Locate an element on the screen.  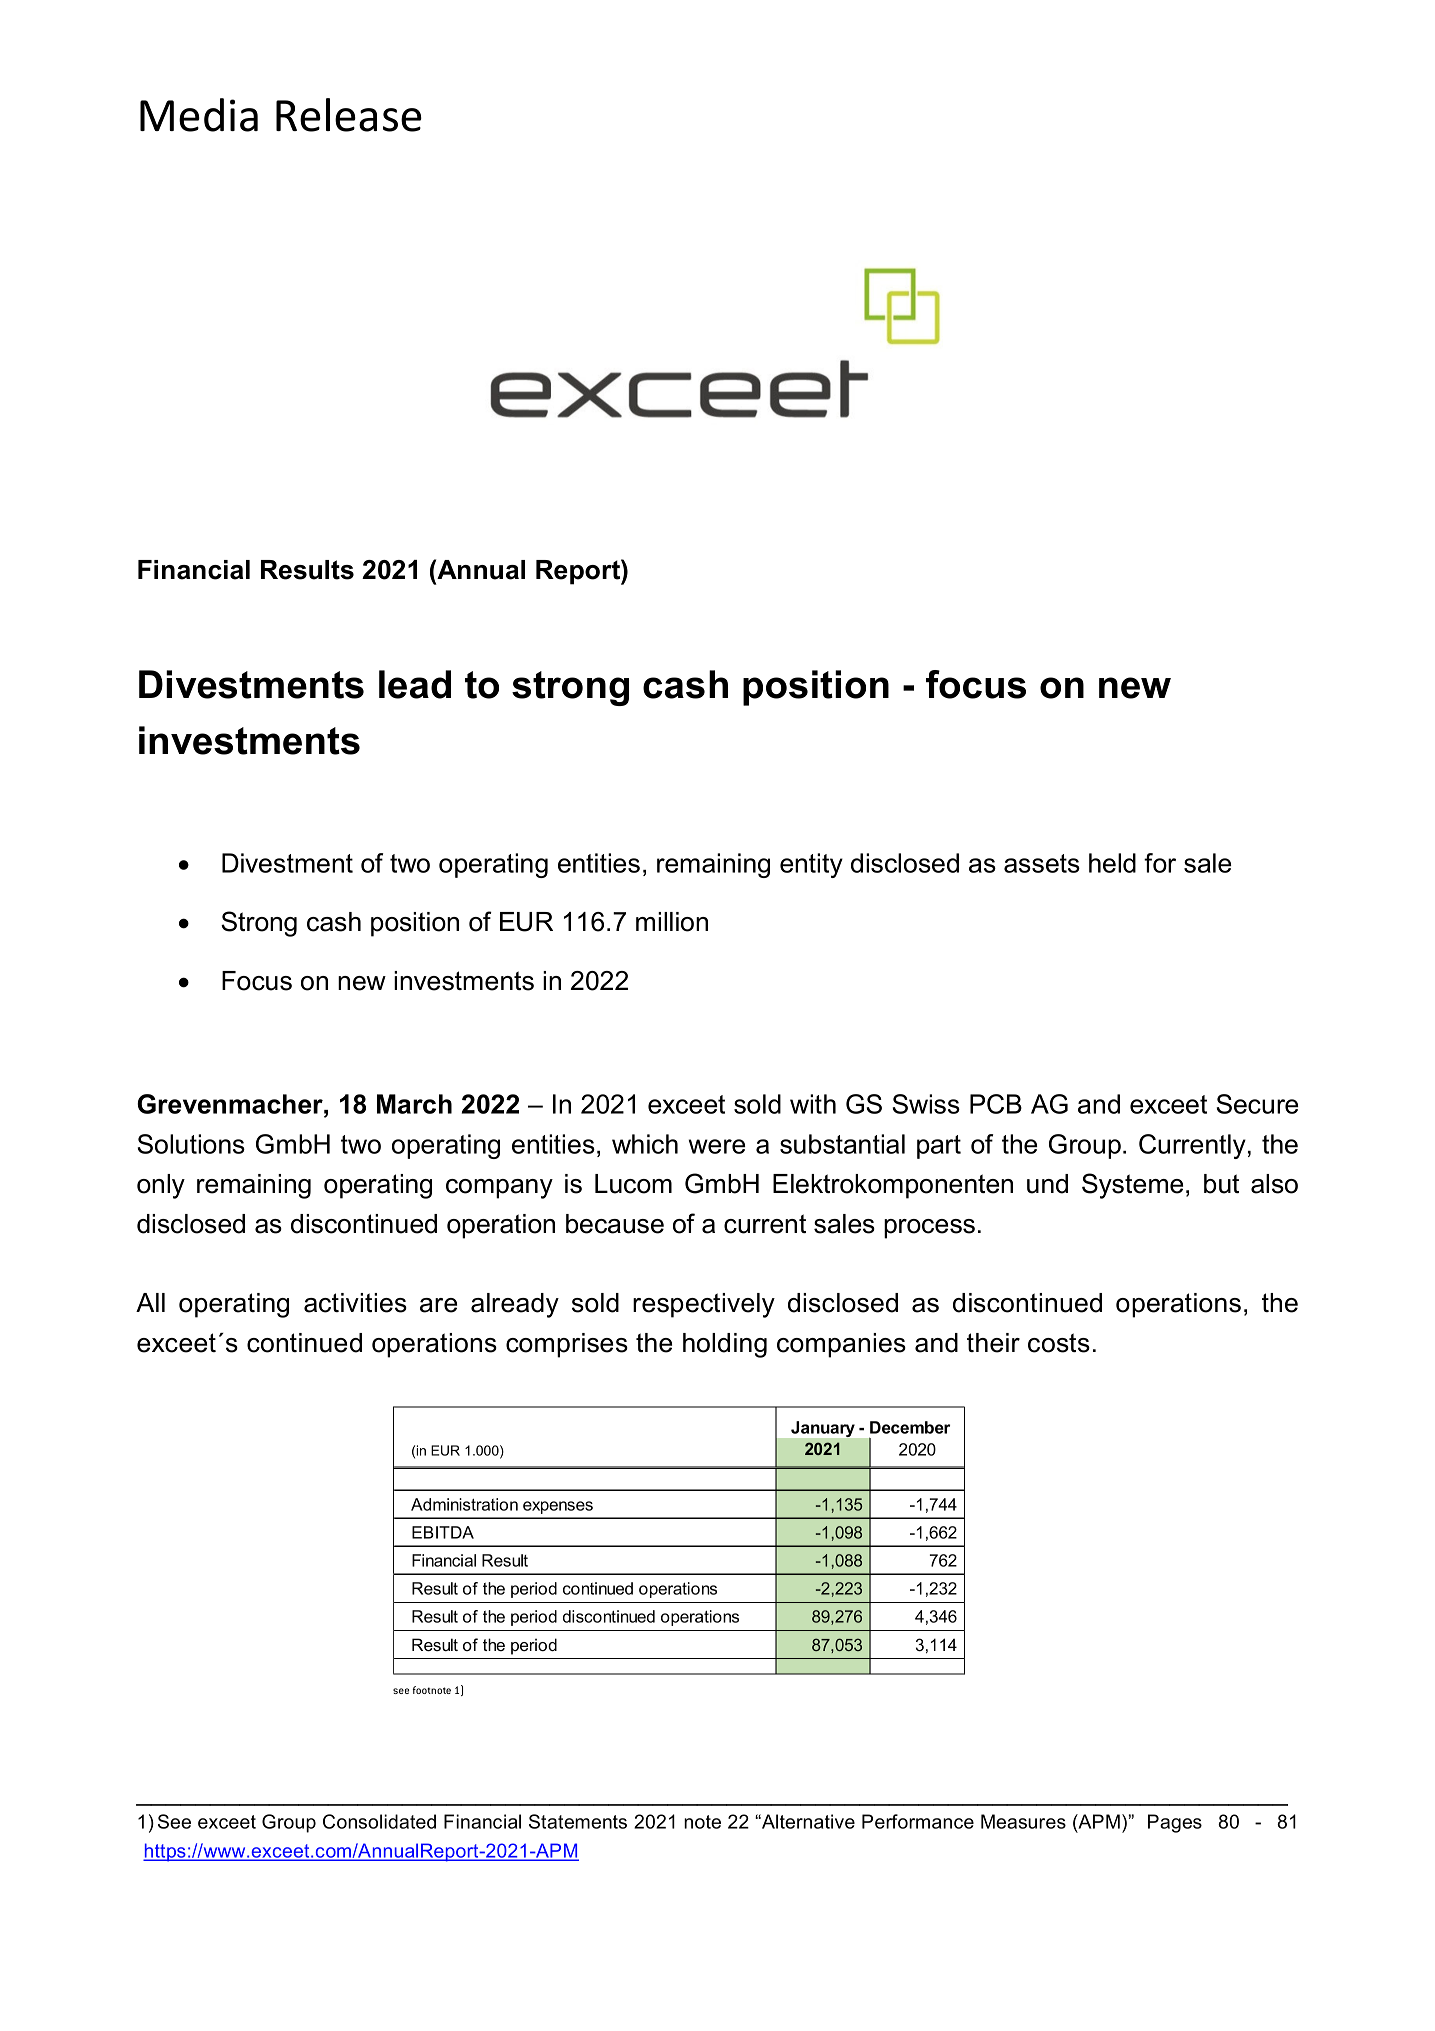
assets is located at coordinates (1042, 863).
